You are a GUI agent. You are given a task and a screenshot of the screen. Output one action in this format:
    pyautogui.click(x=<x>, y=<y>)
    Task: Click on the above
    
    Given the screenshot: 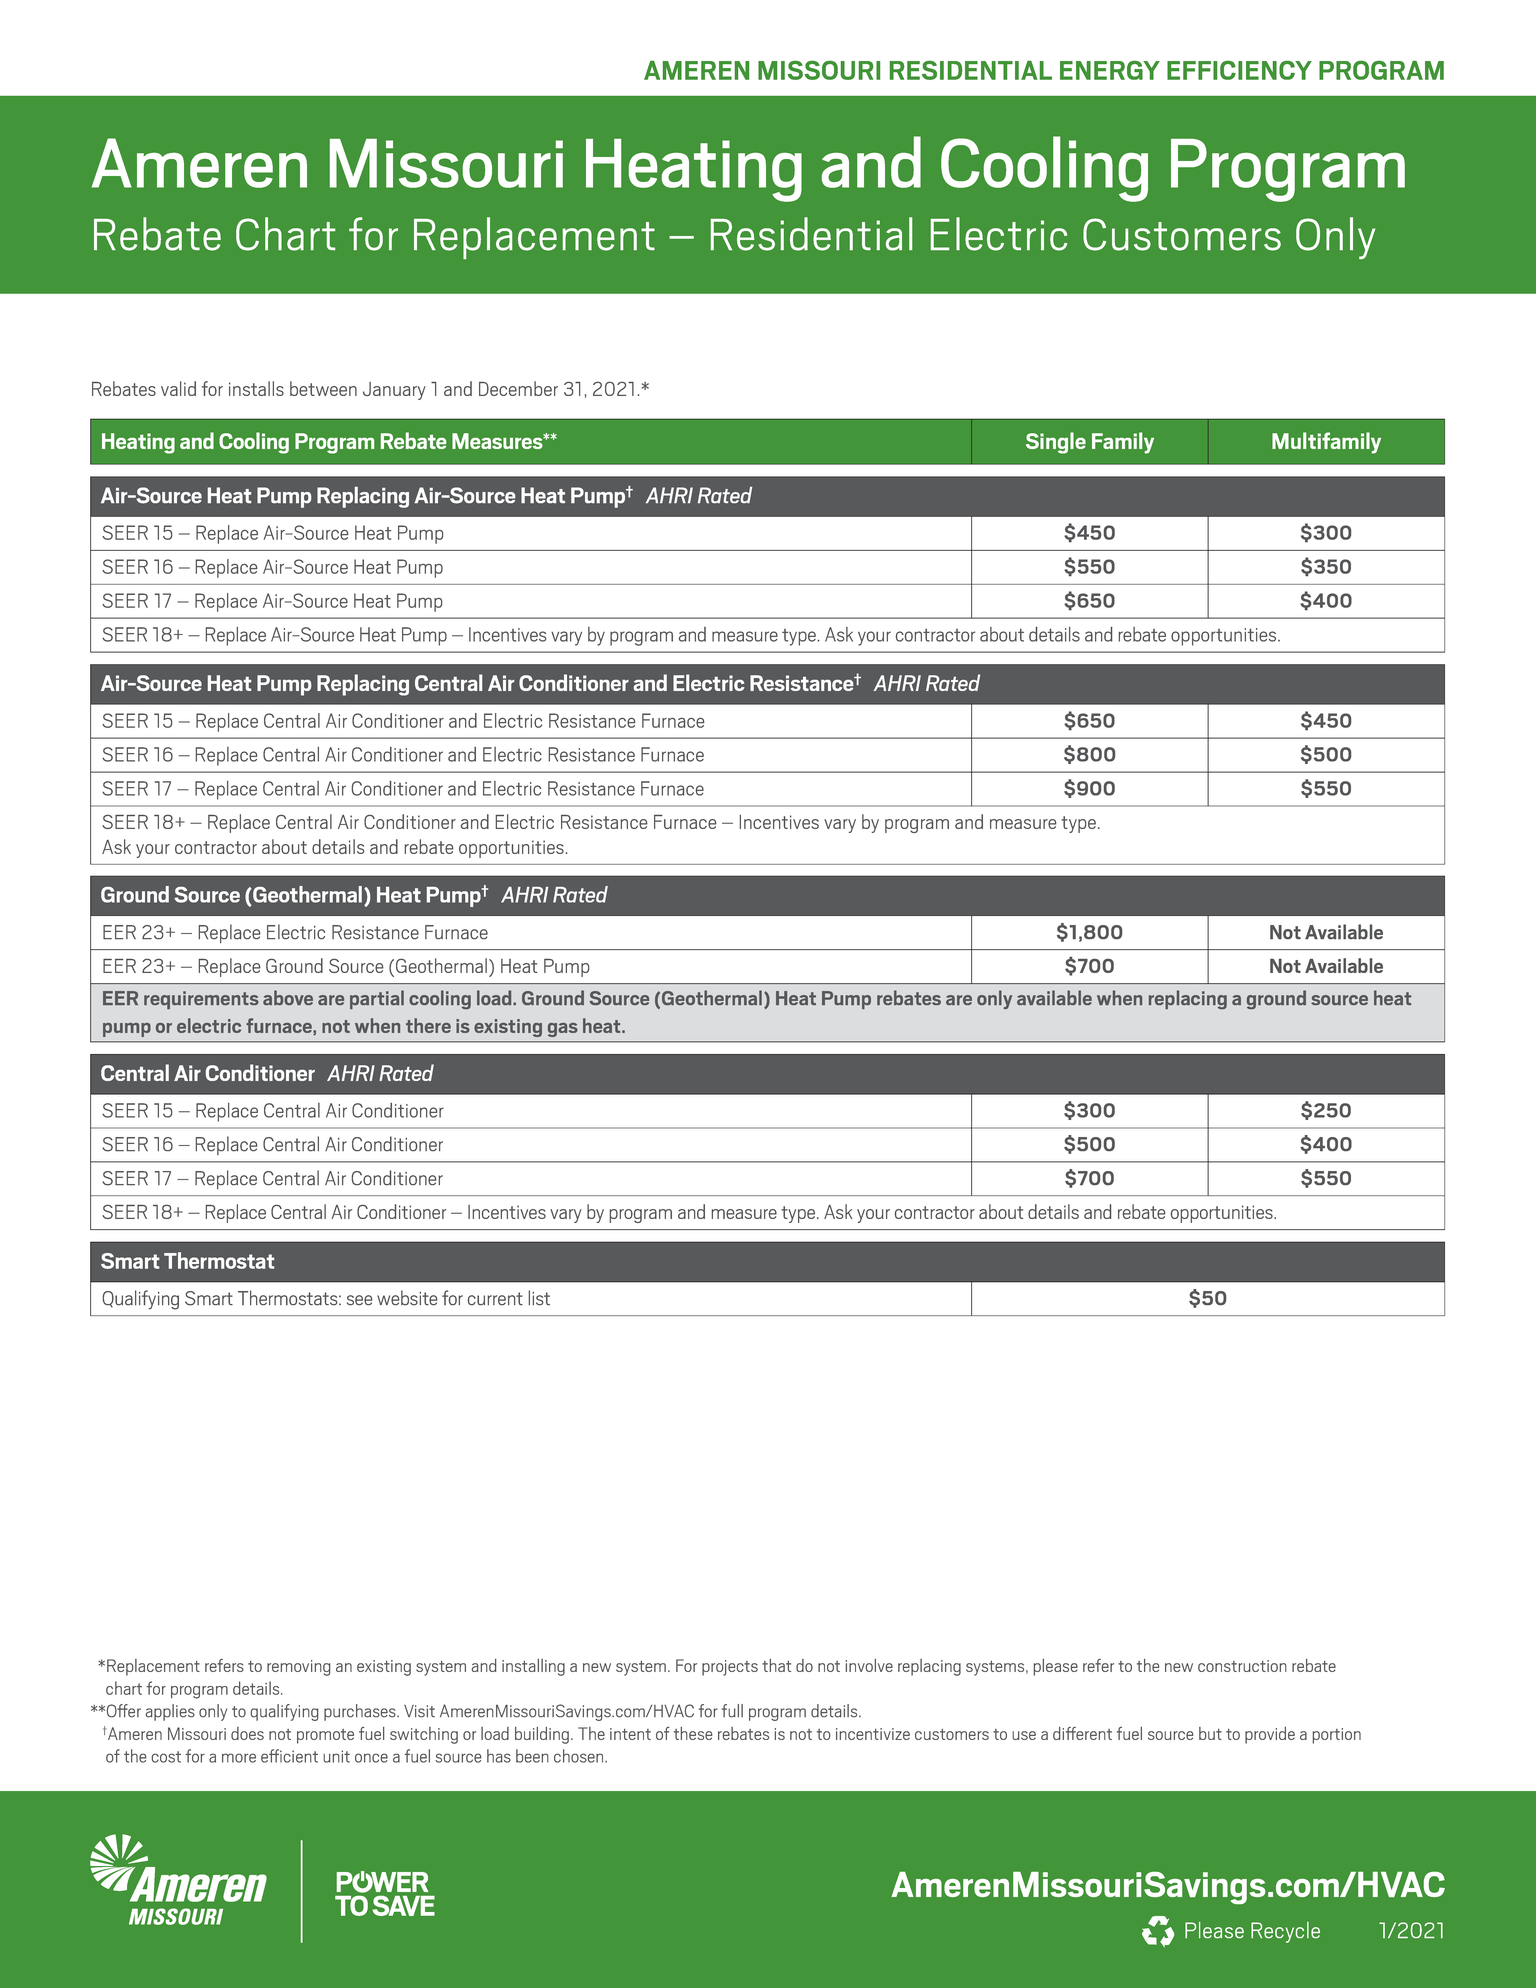 What is the action you would take?
    pyautogui.click(x=288, y=997)
